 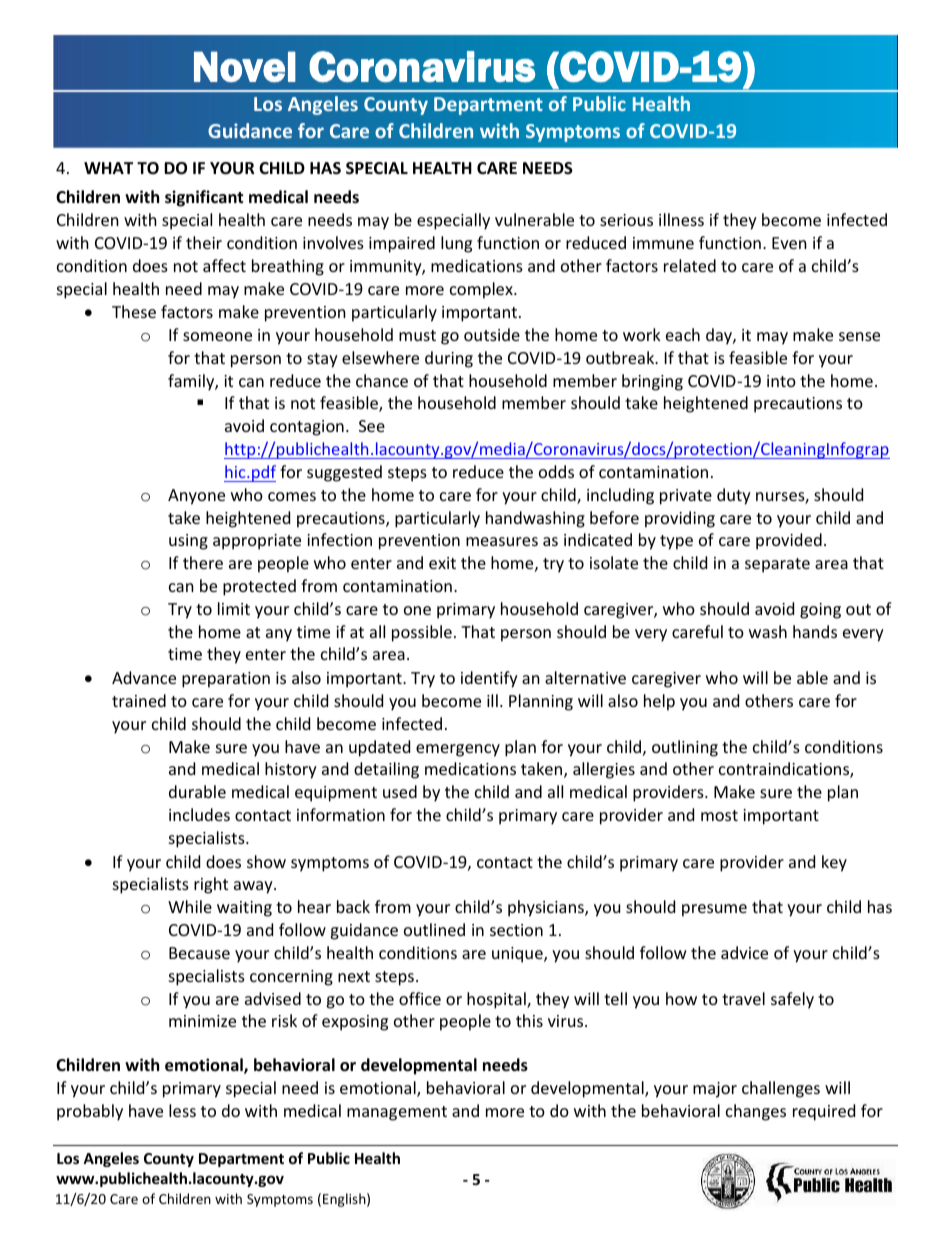 What do you see at coordinates (397, 1113) in the document?
I see `management` at bounding box center [397, 1113].
